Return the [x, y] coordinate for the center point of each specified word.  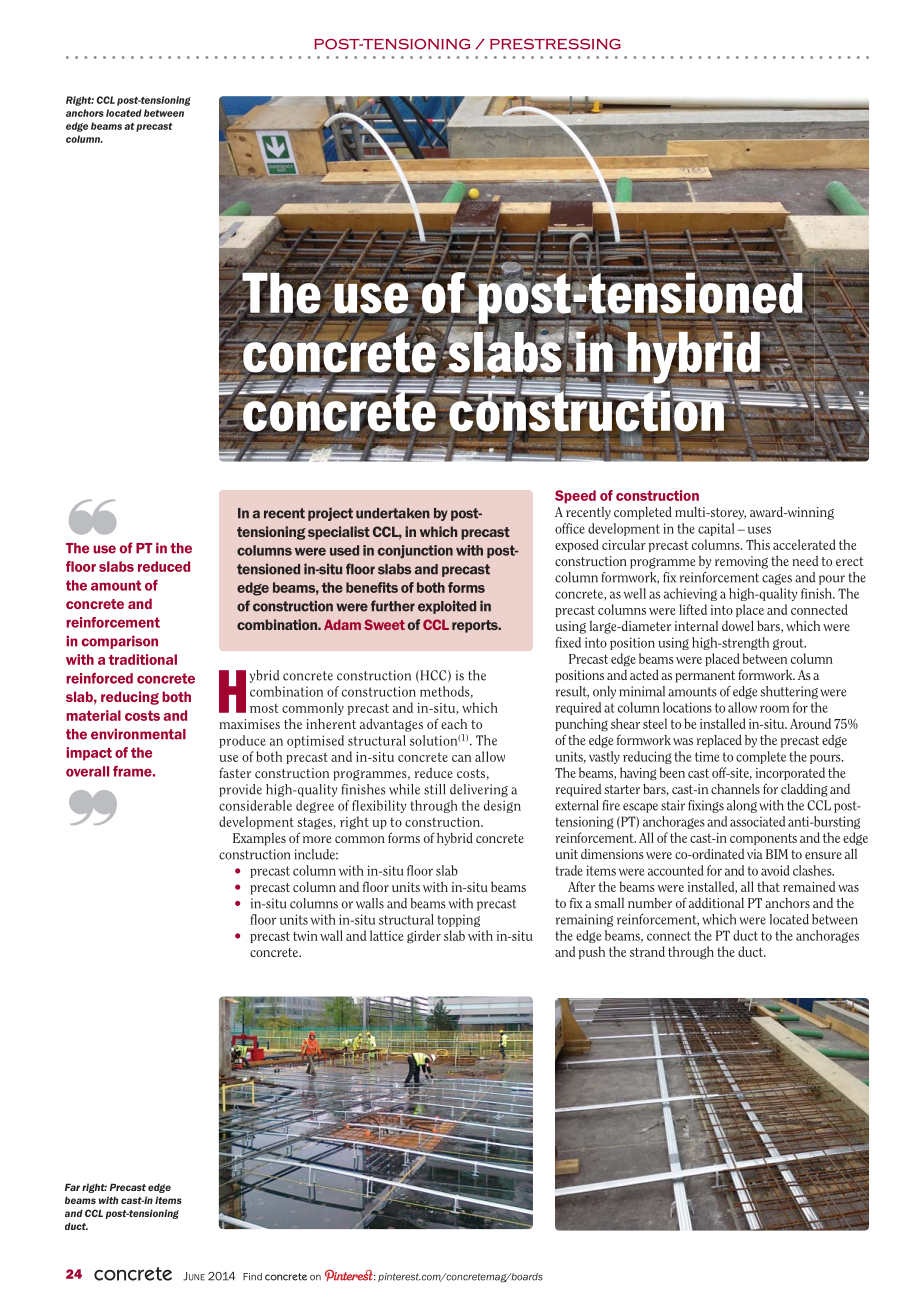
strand [647, 951]
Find [252, 1277]
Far [72, 1187]
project [330, 514]
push [592, 952]
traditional [143, 659]
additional [716, 903]
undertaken [393, 513]
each [454, 724]
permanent [705, 677]
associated [757, 821]
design [502, 806]
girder [424, 936]
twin [305, 936]
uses [759, 530]
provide [240, 790]
